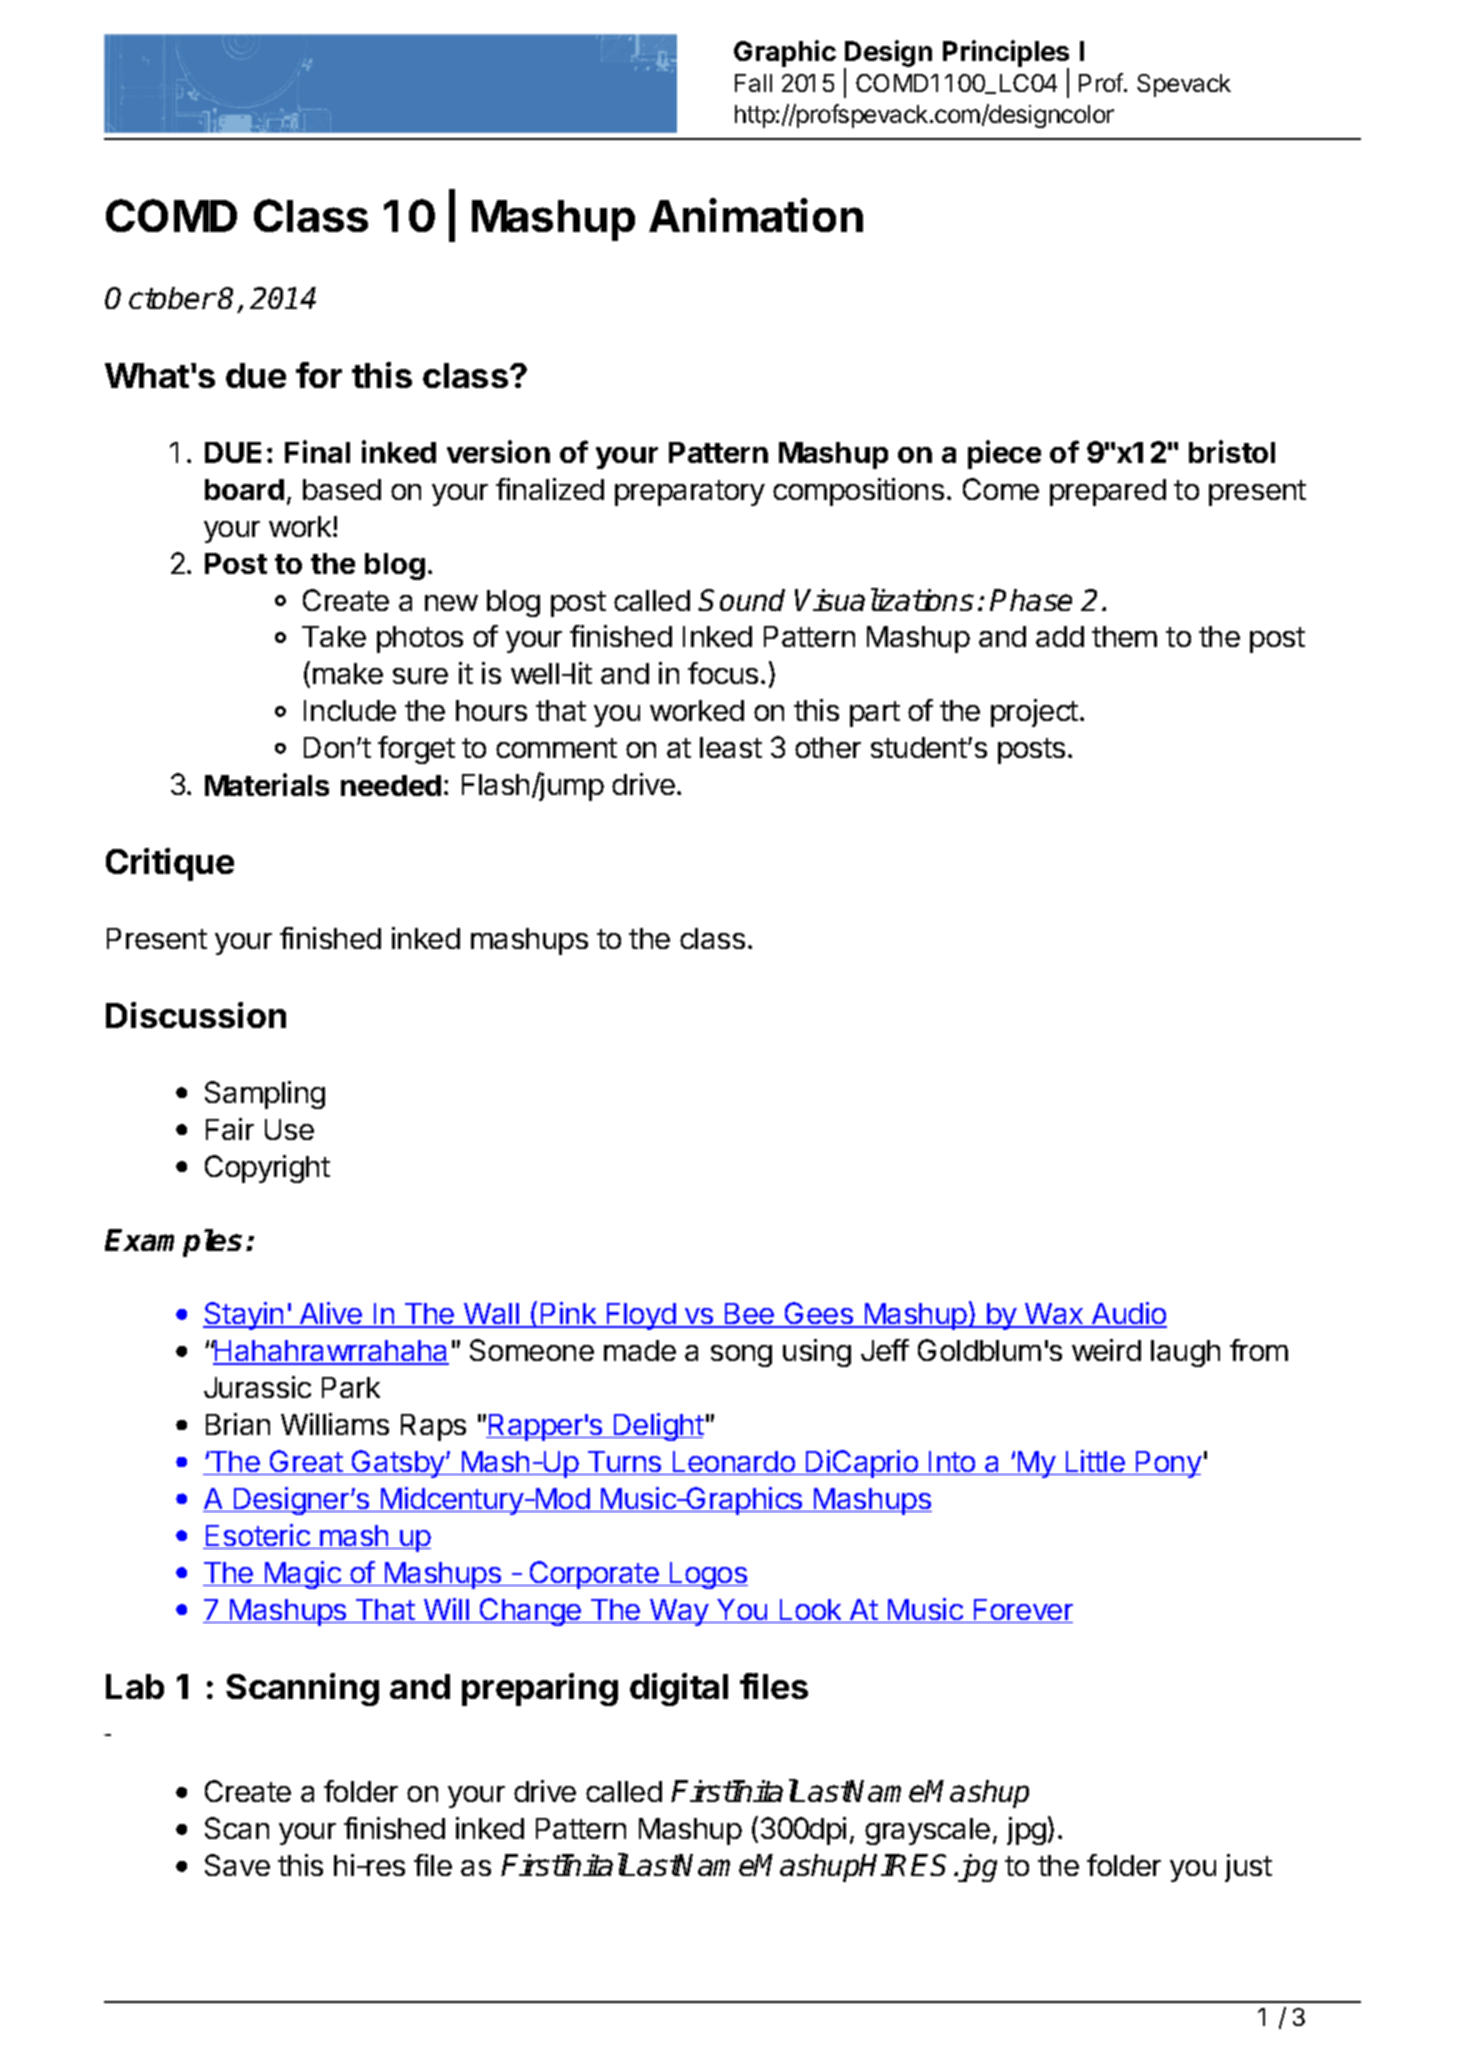  Describe the element at coordinates (237, 1865) in the screenshot. I see `Save` at that location.
